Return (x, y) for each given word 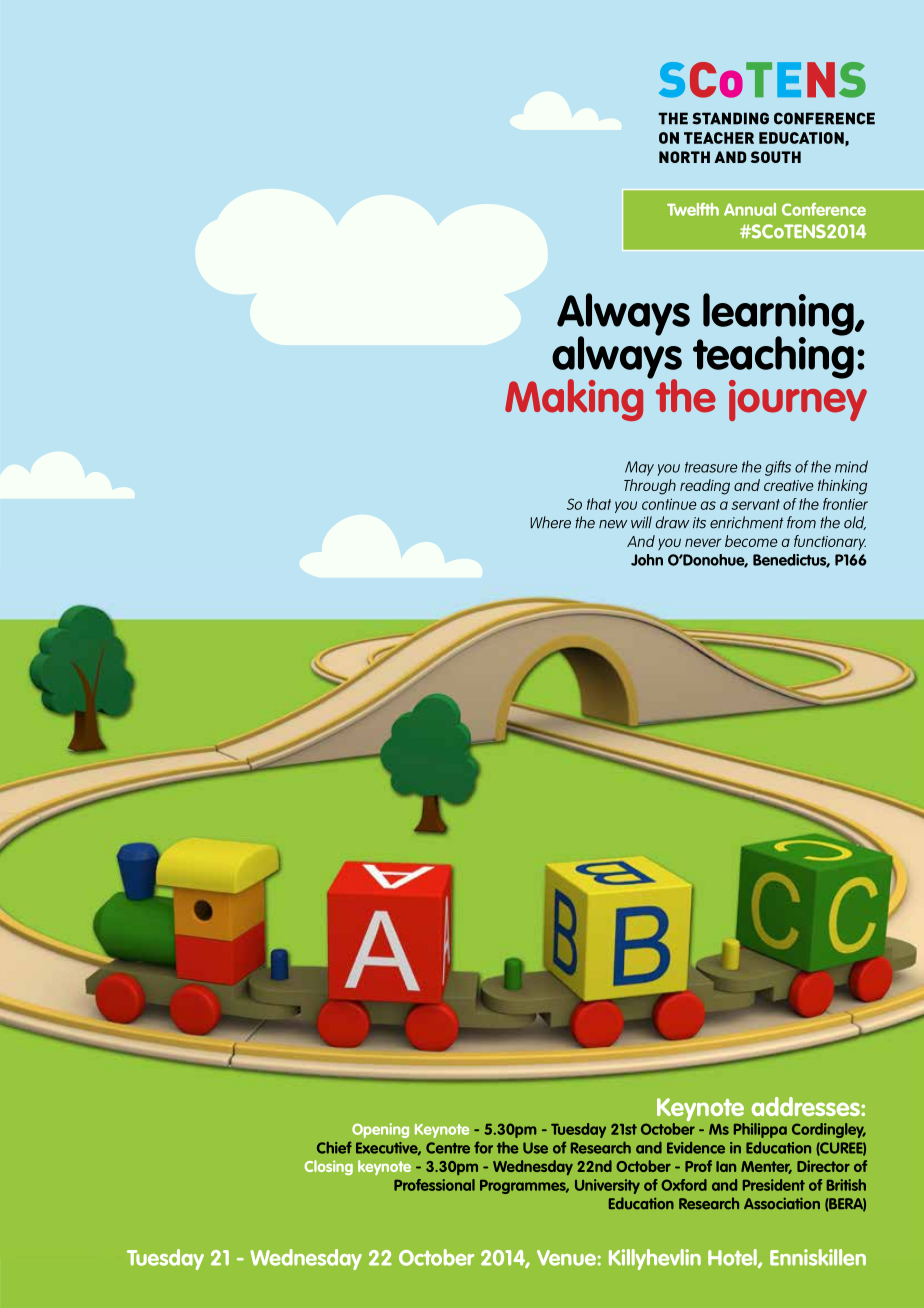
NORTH (684, 157)
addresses (806, 1106)
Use (535, 1148)
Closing (328, 1167)
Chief (334, 1147)
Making (574, 400)
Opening (380, 1130)
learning (779, 315)
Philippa (760, 1130)
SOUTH (776, 157)
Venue (566, 1258)
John (647, 560)
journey (798, 399)
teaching (773, 357)
